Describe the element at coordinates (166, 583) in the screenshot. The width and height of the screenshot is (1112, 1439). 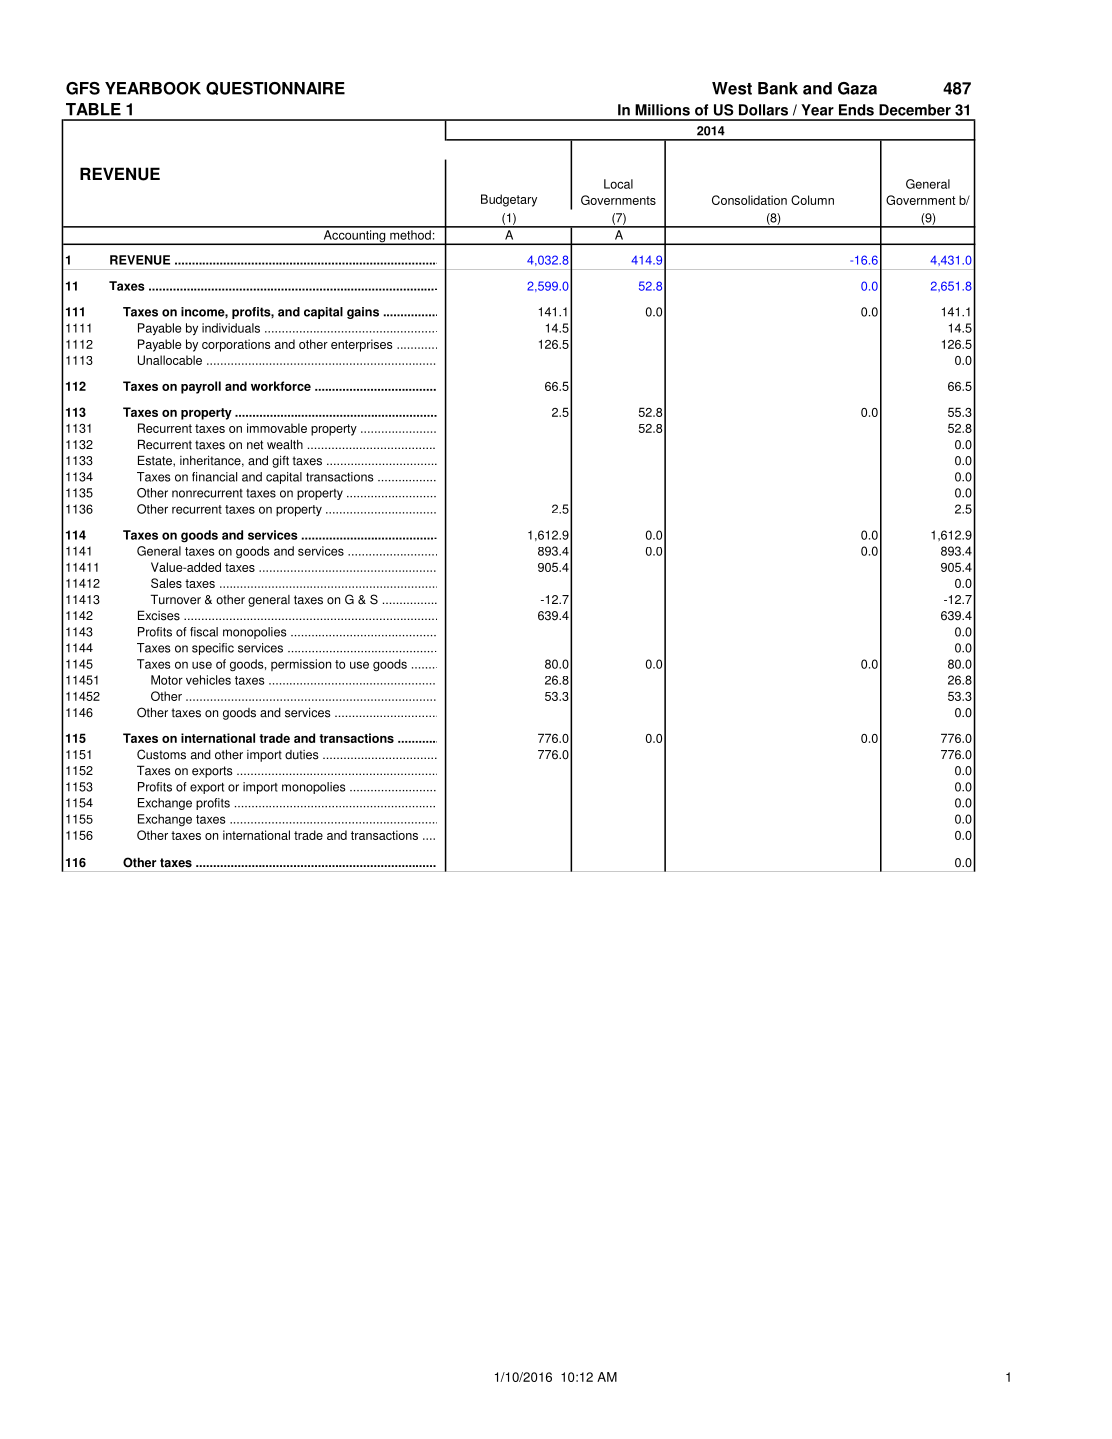
I see `Sales` at that location.
